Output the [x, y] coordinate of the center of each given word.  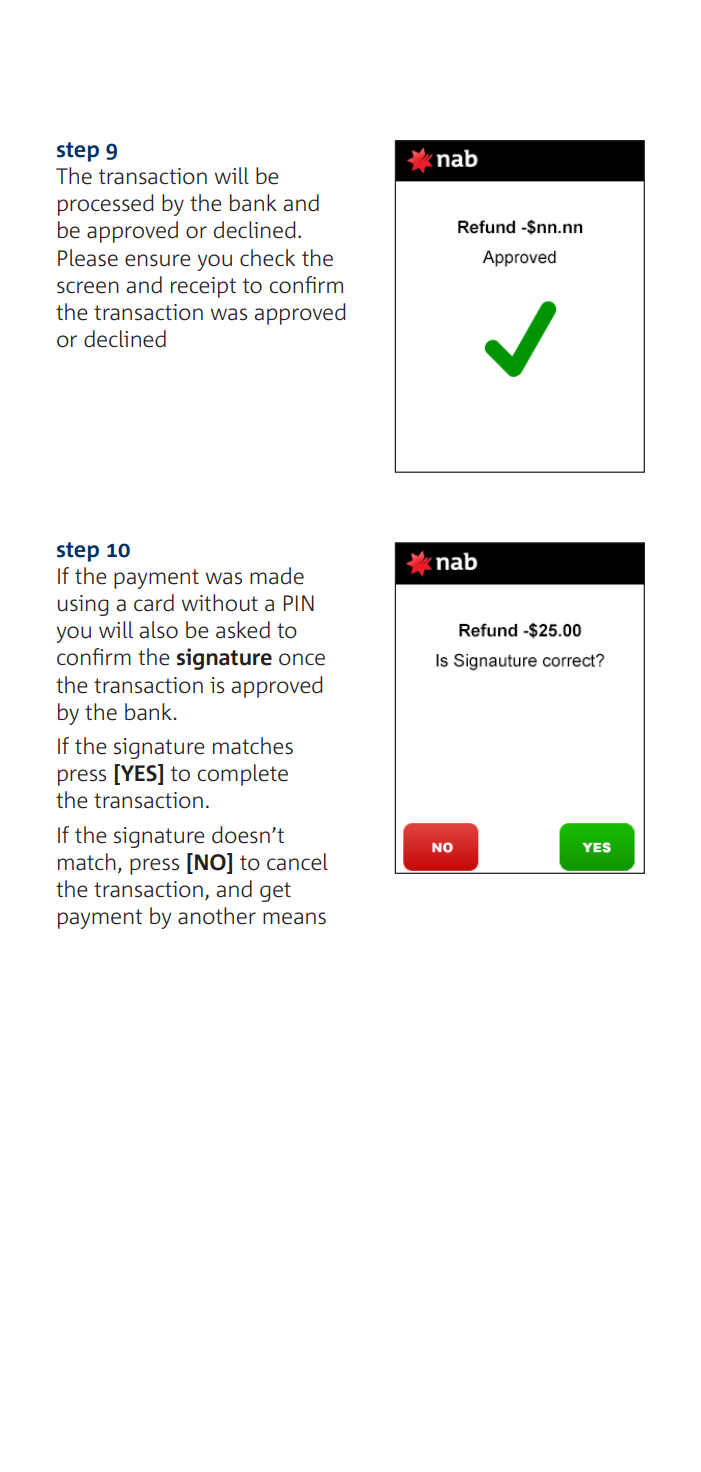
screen [88, 287]
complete [242, 775]
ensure [158, 260]
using [83, 605]
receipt [203, 287]
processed [105, 205]
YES [138, 774]
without [220, 603]
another [217, 916]
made [277, 576]
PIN [299, 603]
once [302, 659]
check [267, 258]
